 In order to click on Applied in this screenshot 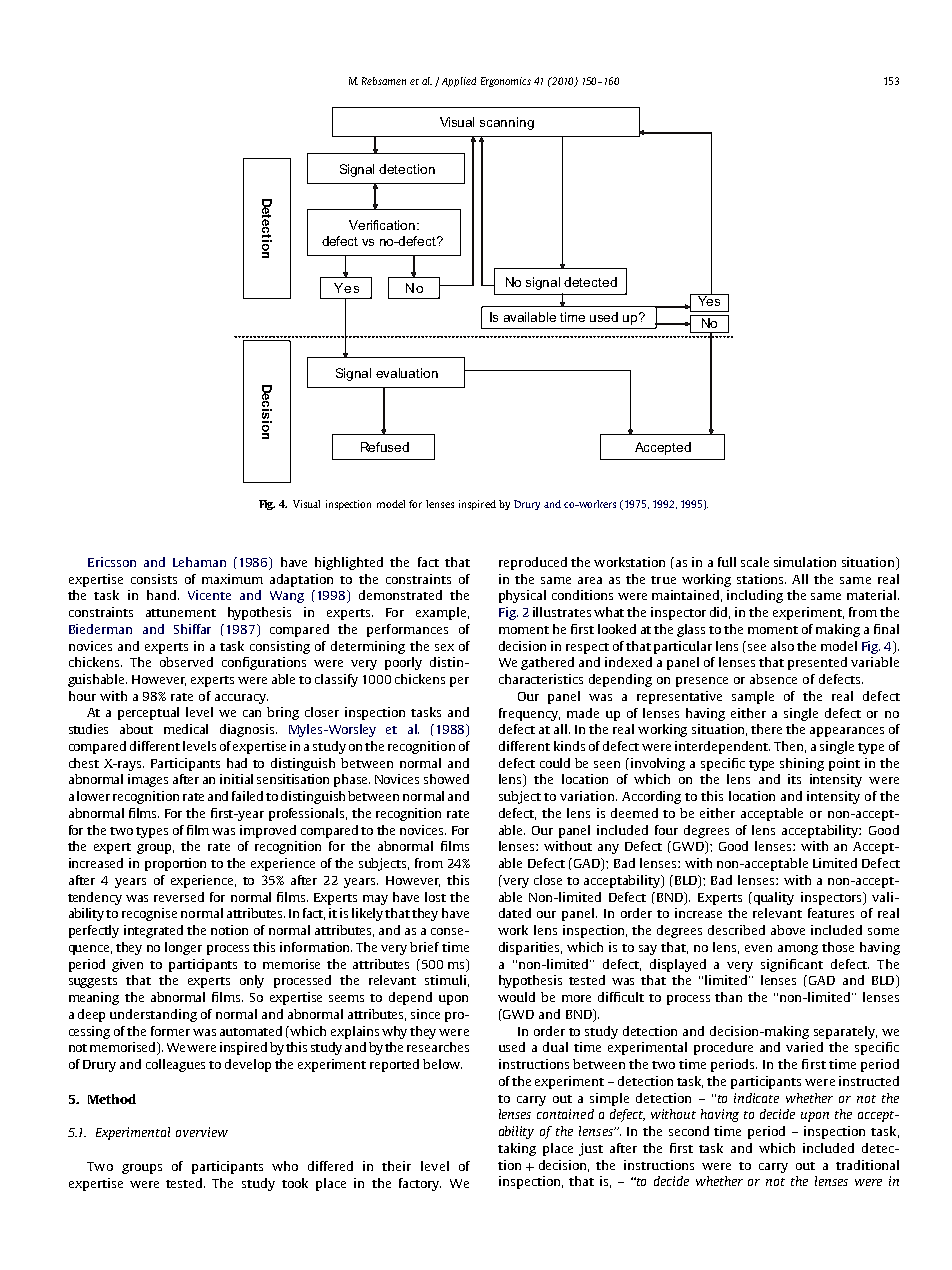, I will do `click(459, 82)`.
